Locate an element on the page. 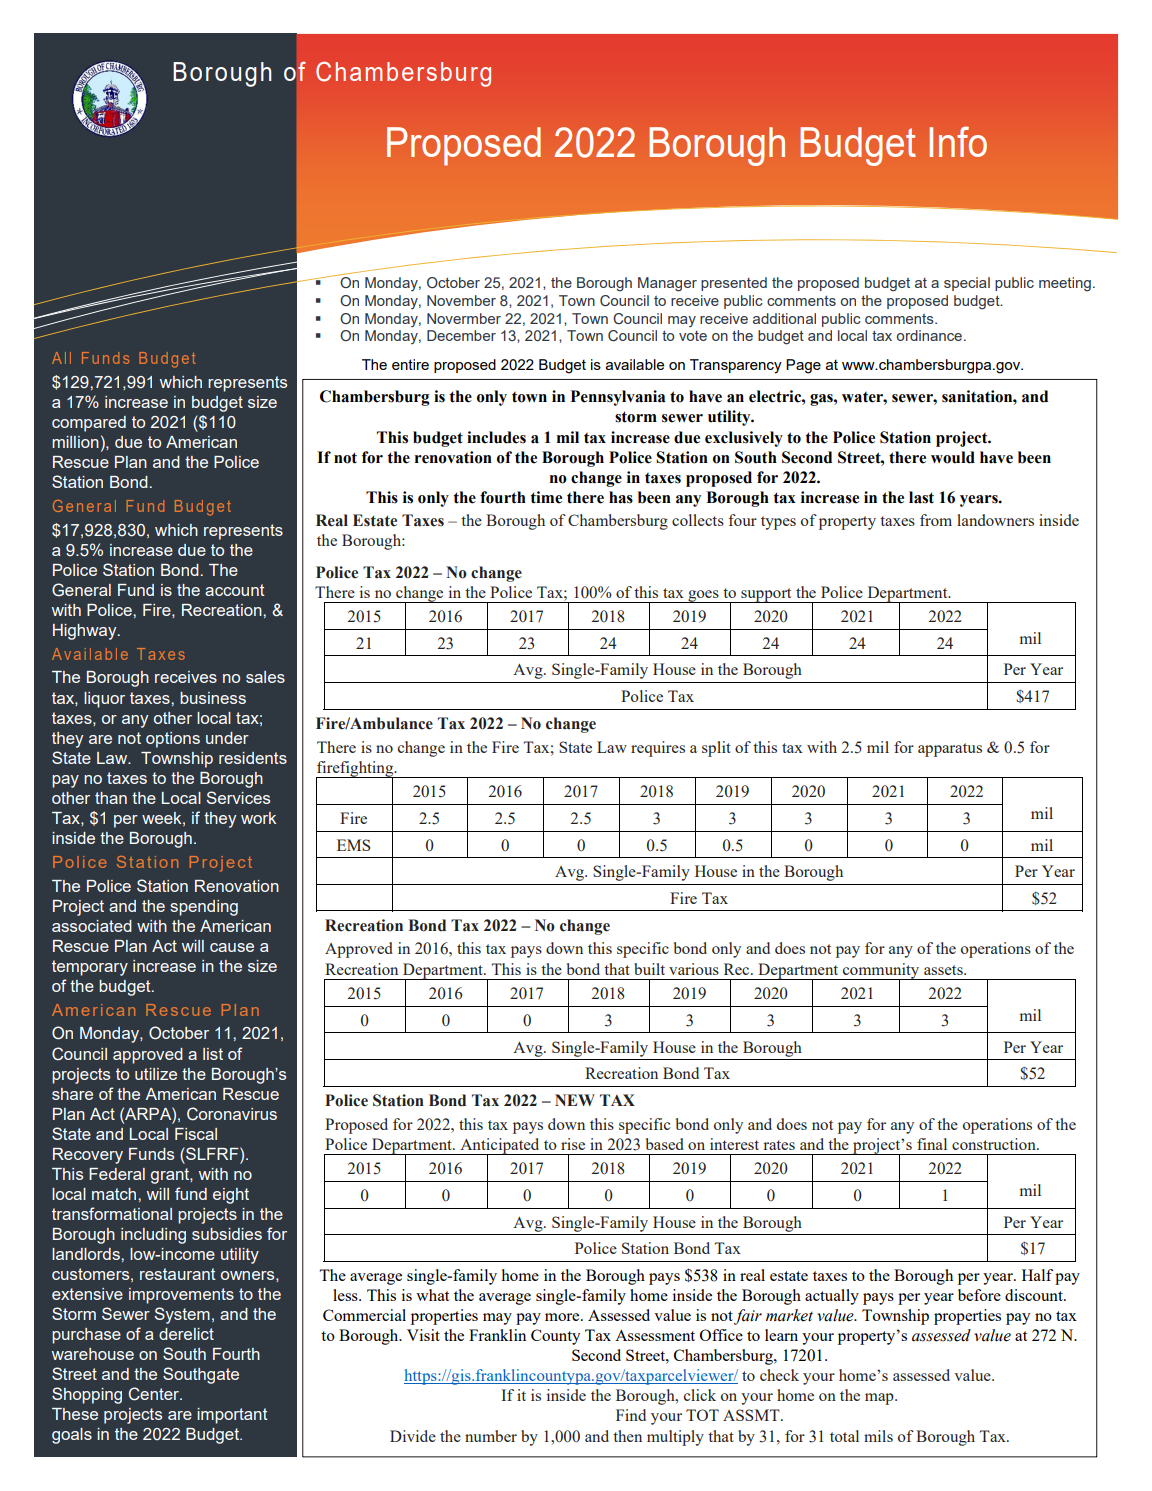 The width and height of the document is (1152, 1491). Center is located at coordinates (155, 1394).
